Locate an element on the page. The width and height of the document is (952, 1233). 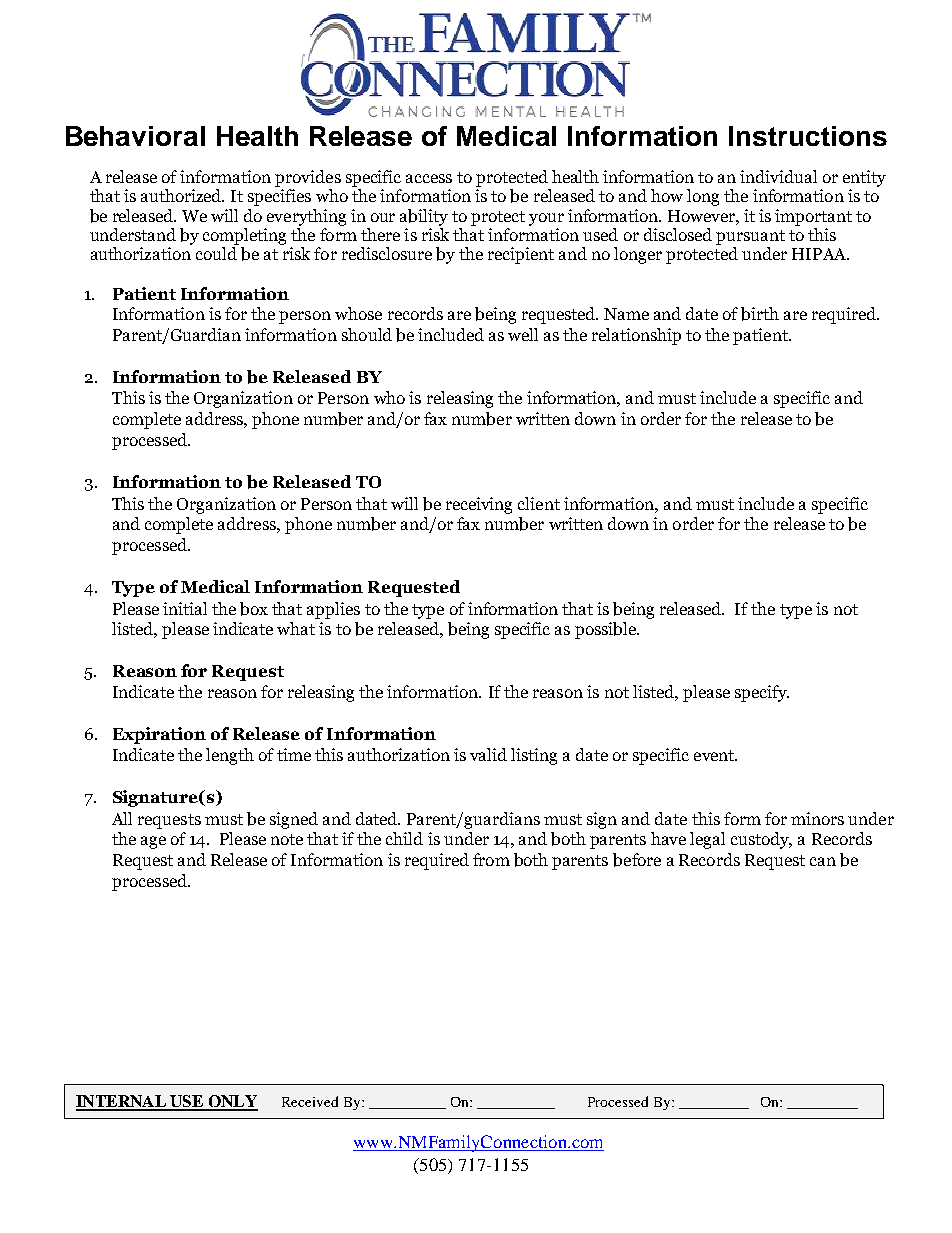
initial is located at coordinates (185, 608).
